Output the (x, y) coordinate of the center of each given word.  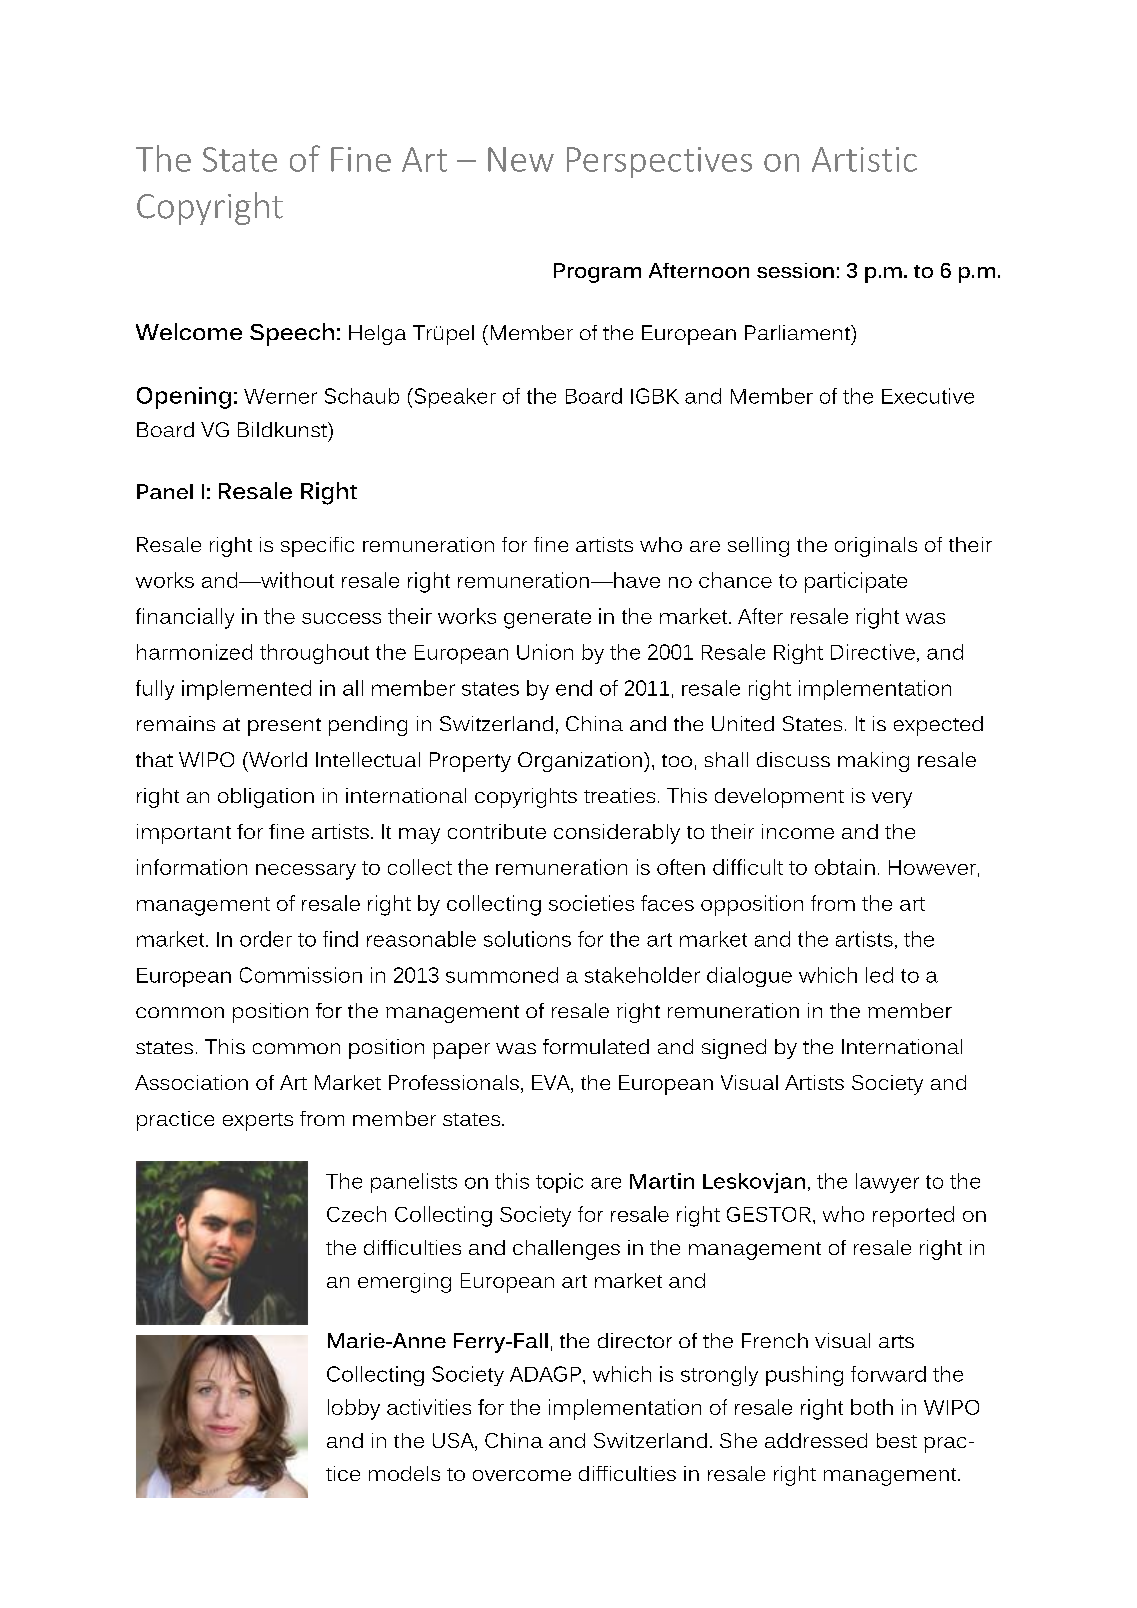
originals (876, 547)
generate (547, 619)
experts (258, 1122)
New (521, 159)
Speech (292, 334)
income (798, 831)
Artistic (864, 159)
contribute (497, 831)
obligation (266, 798)
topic (559, 1183)
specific (317, 547)
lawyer (887, 1183)
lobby (354, 1409)
